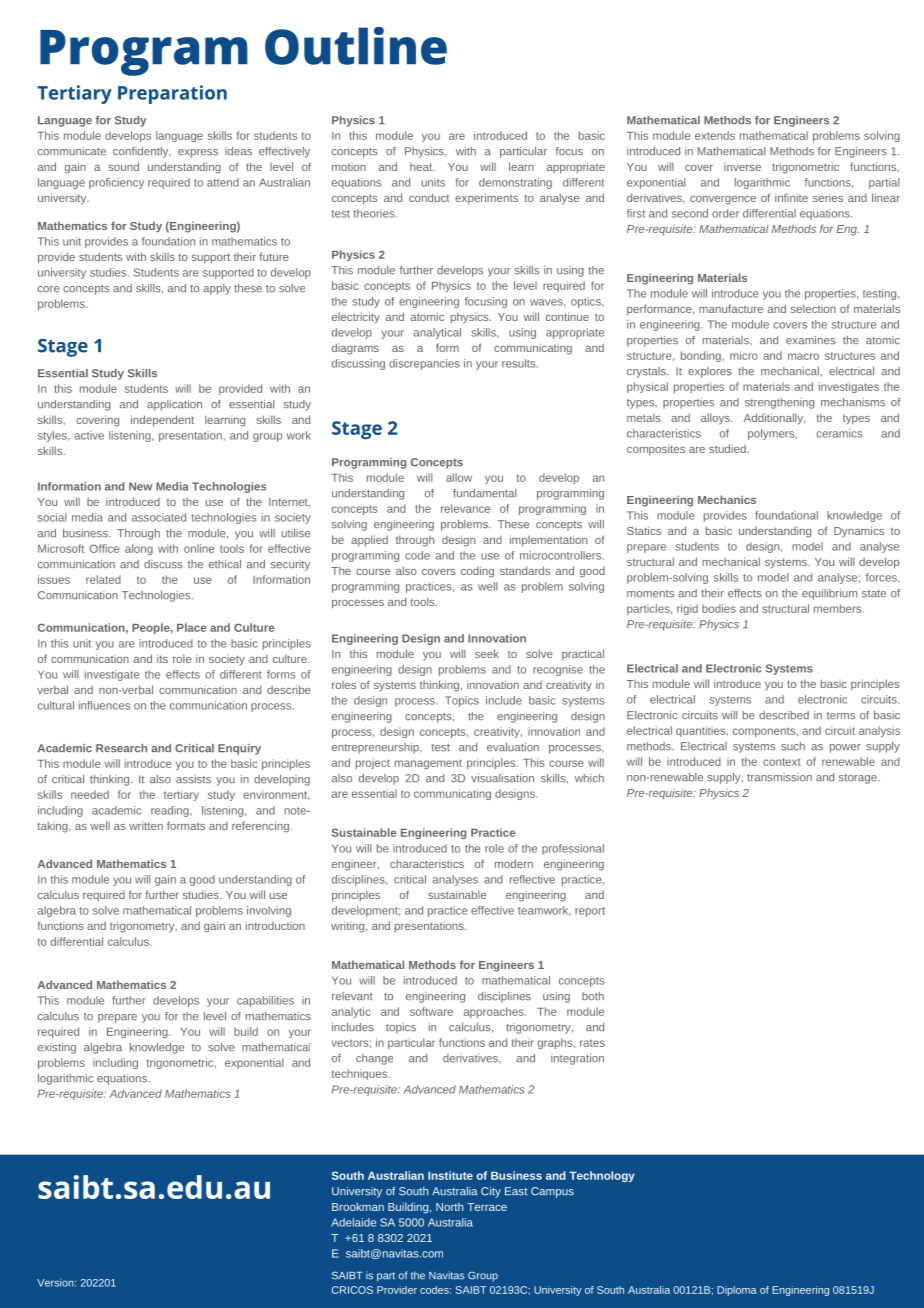 This screenshot has width=924, height=1308. What do you see at coordinates (159, 517) in the screenshot?
I see `associated` at bounding box center [159, 517].
